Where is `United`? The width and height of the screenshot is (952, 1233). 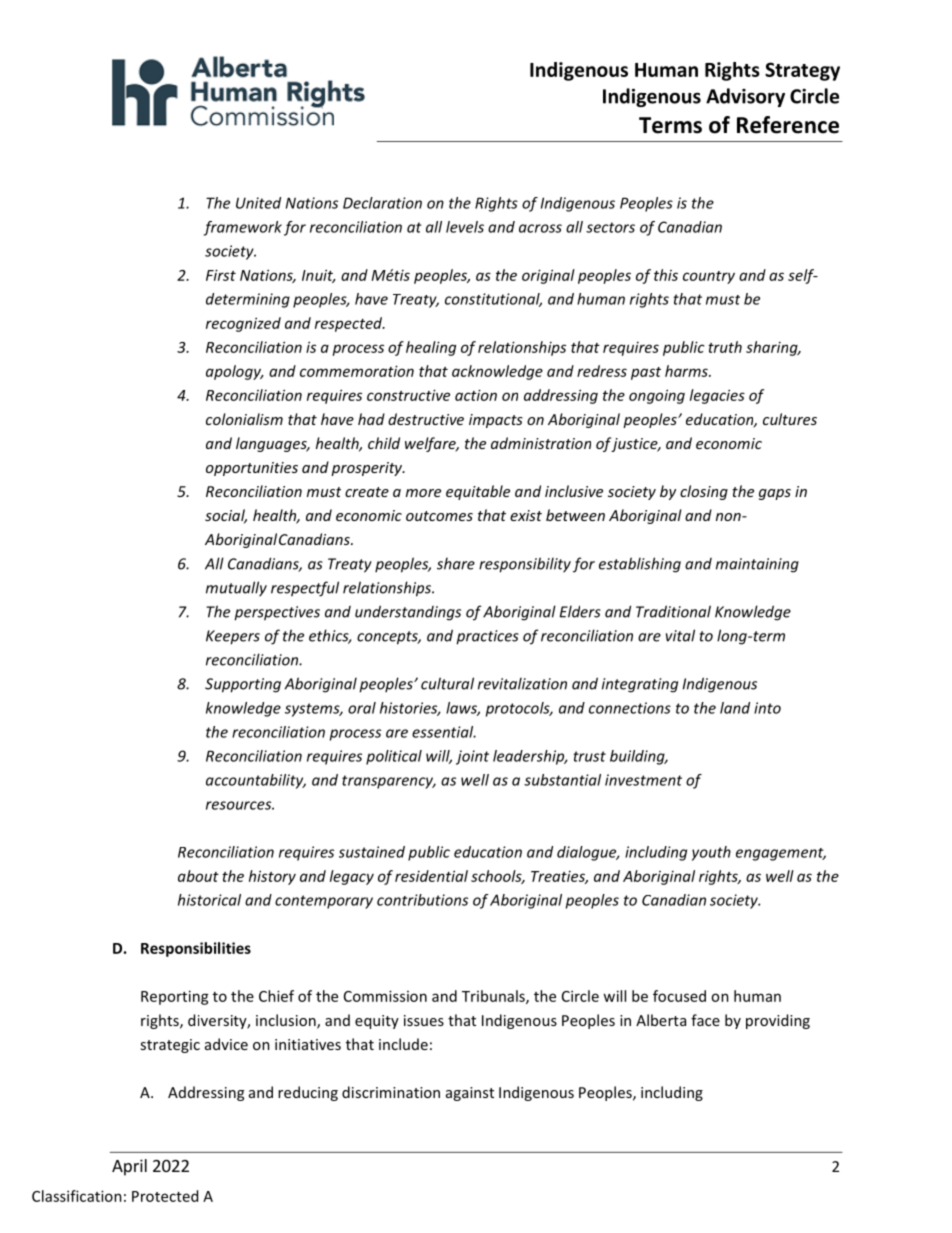
United is located at coordinates (258, 203).
